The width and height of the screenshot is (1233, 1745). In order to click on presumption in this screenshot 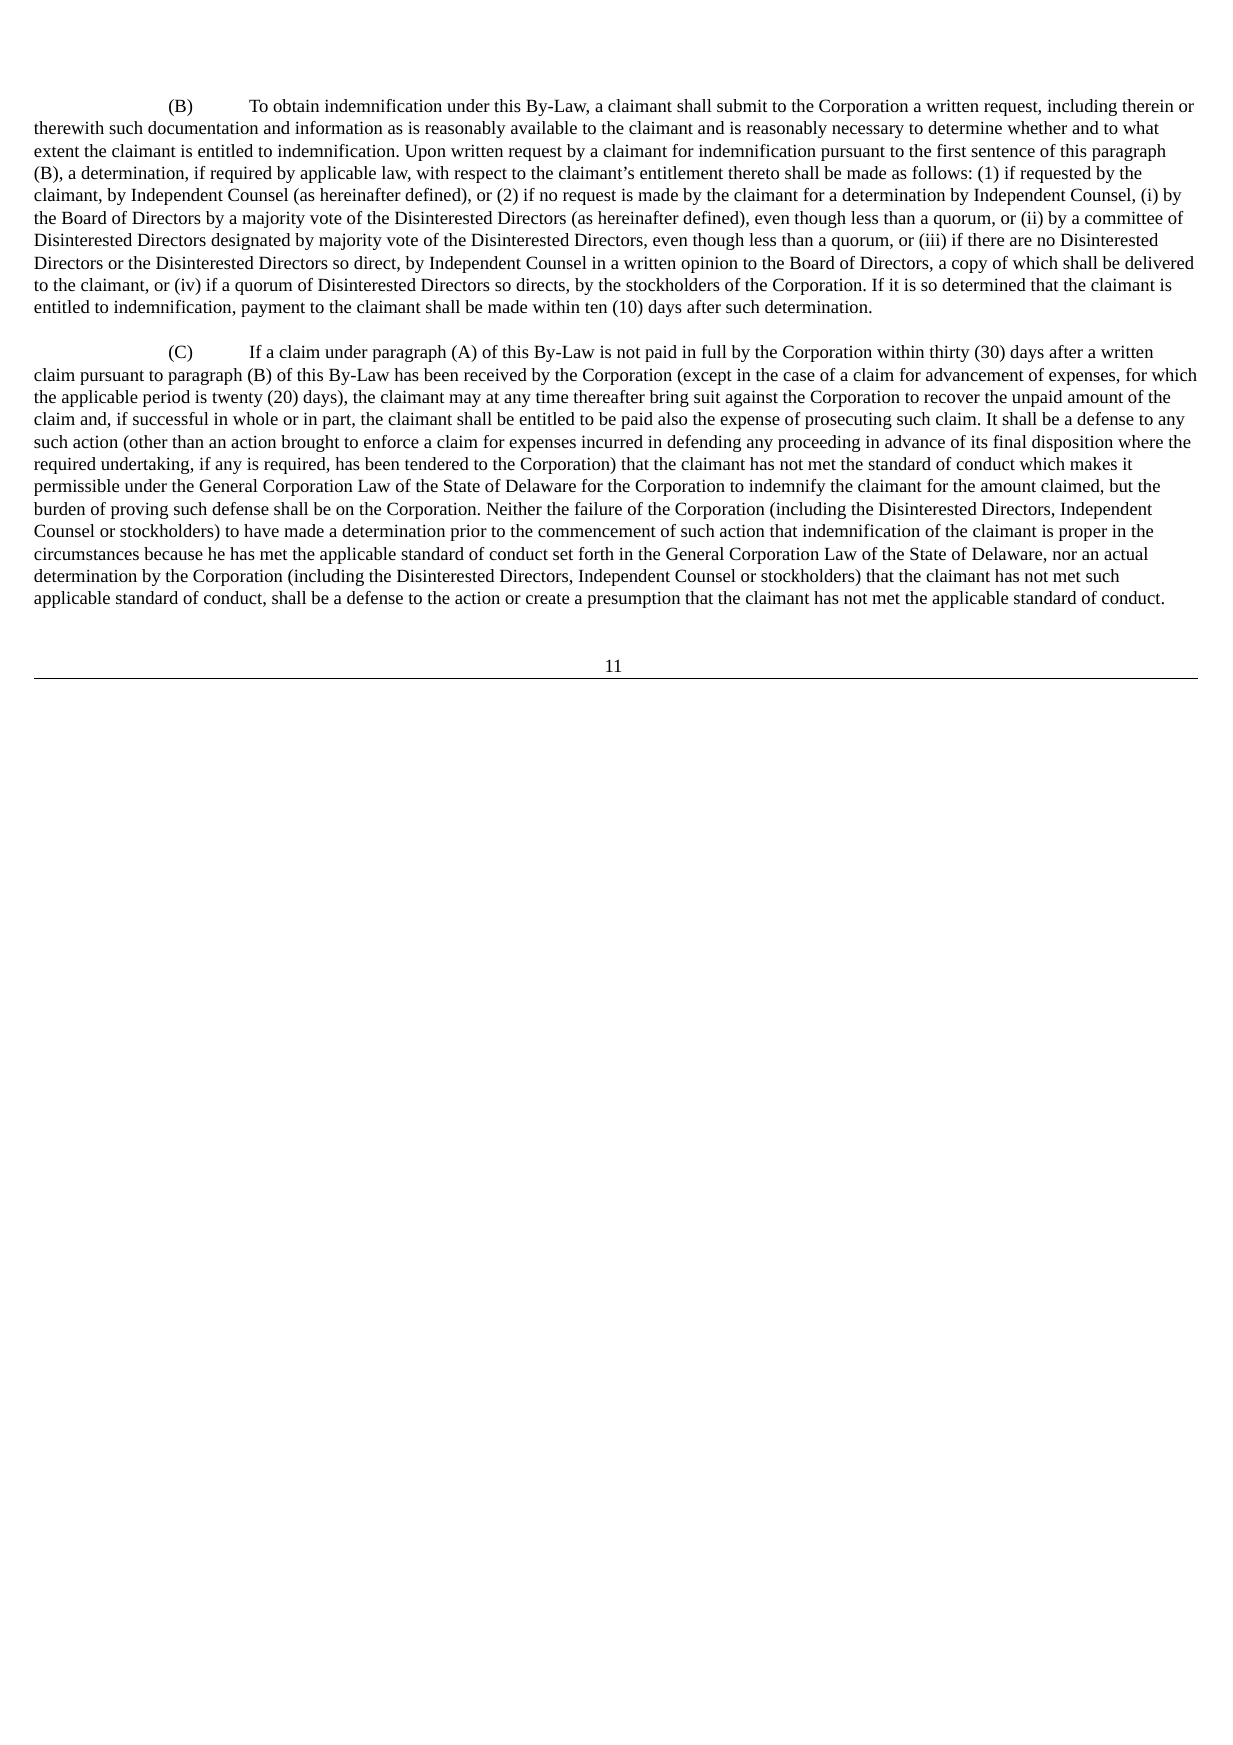, I will do `click(633, 599)`.
